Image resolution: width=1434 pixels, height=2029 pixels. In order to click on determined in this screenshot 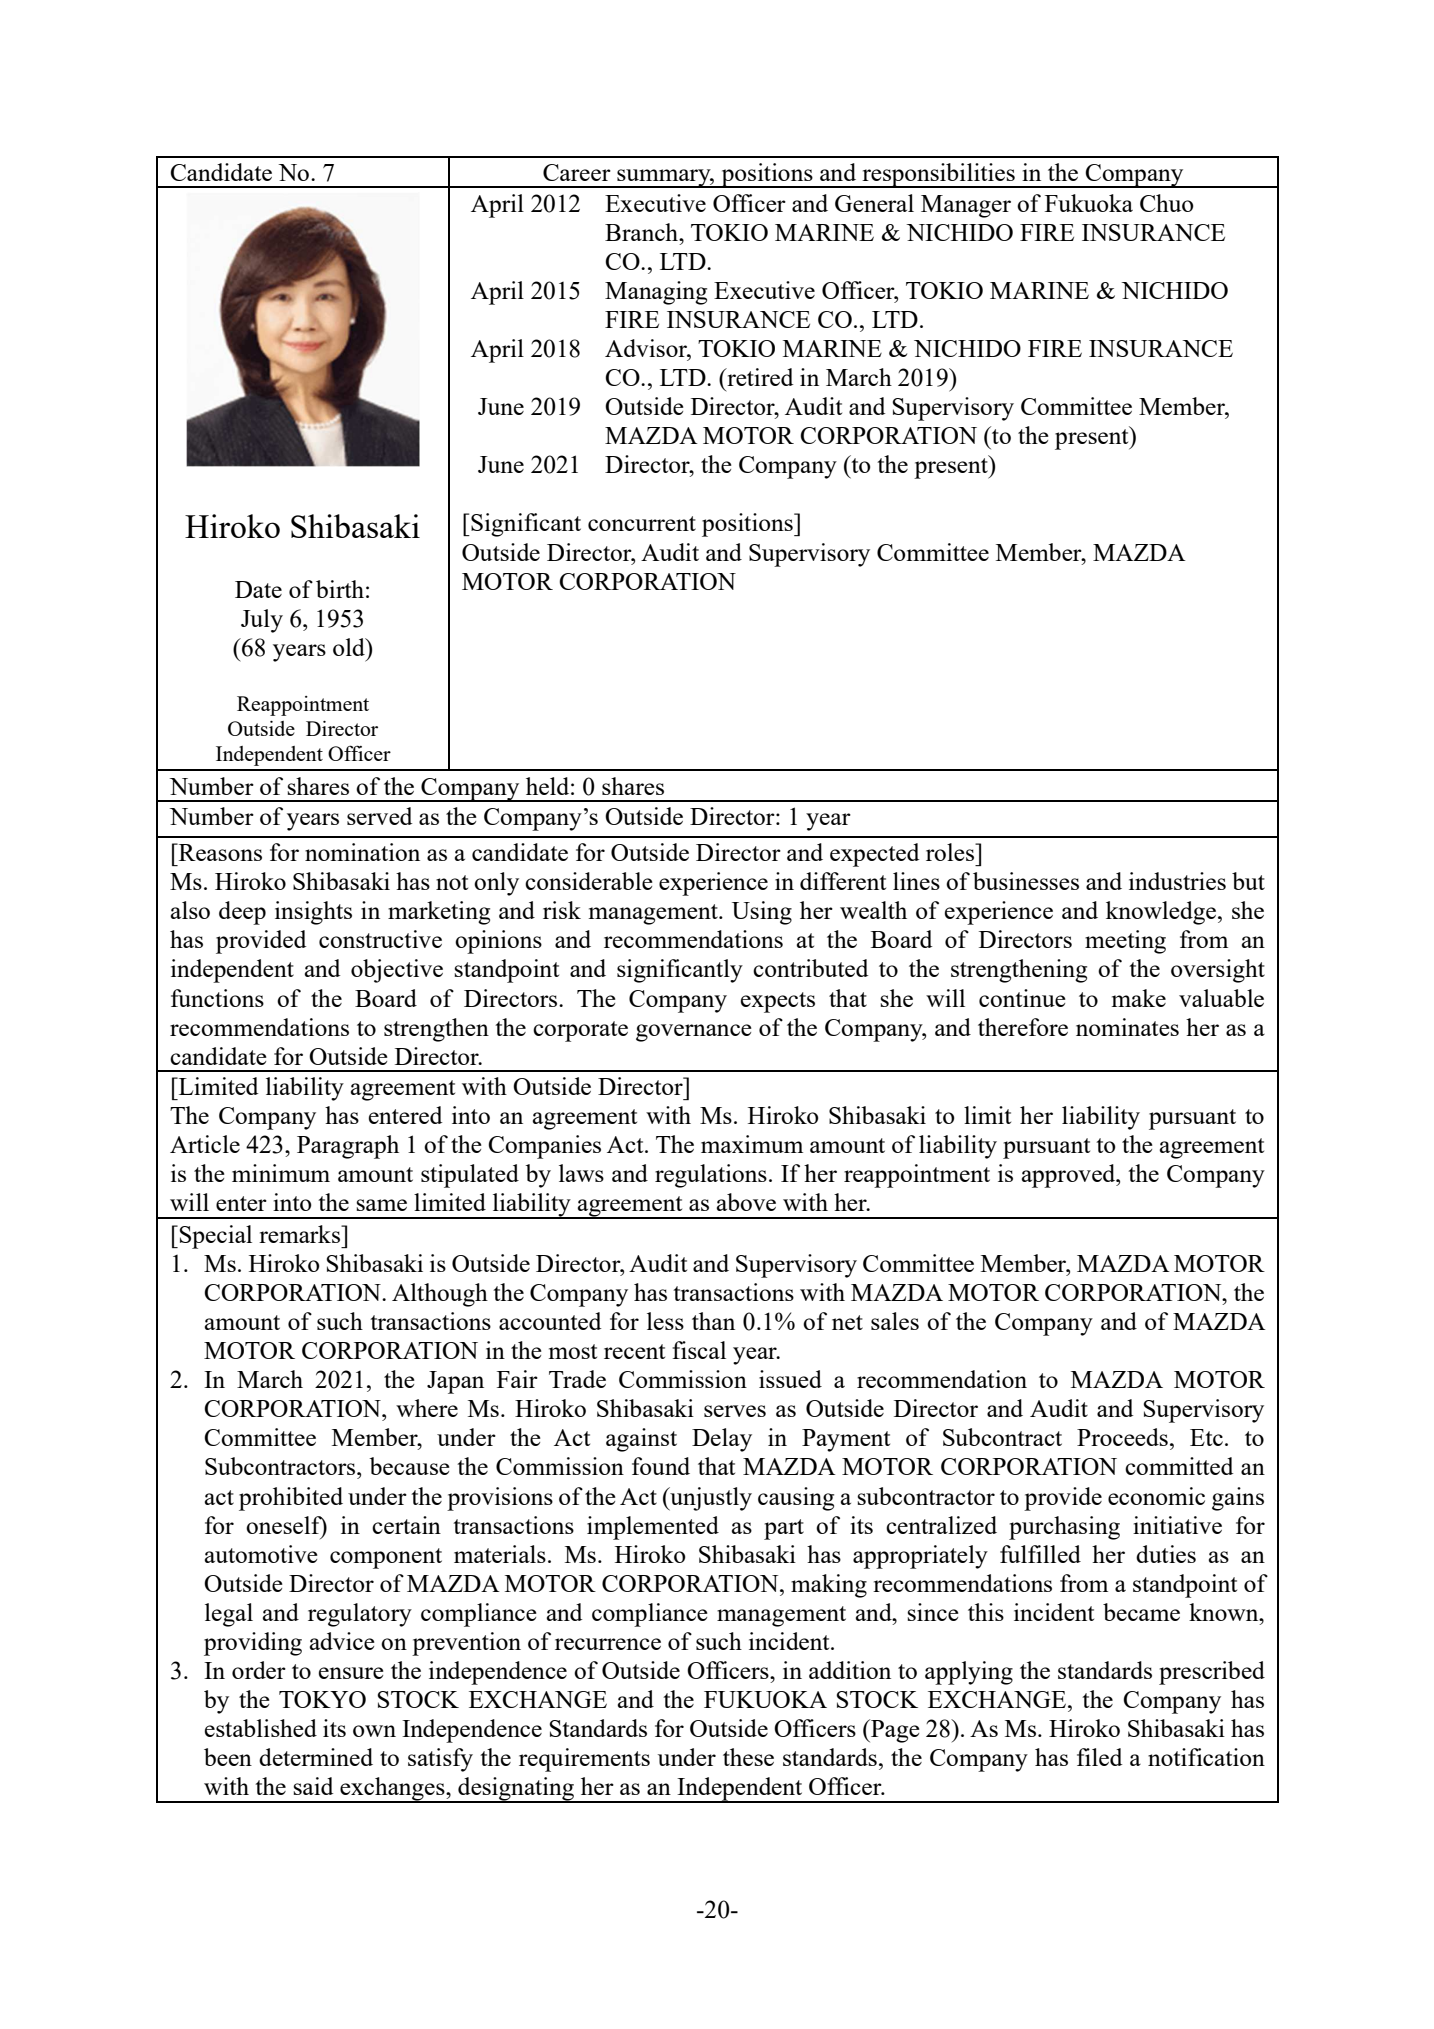, I will do `click(316, 1757)`.
